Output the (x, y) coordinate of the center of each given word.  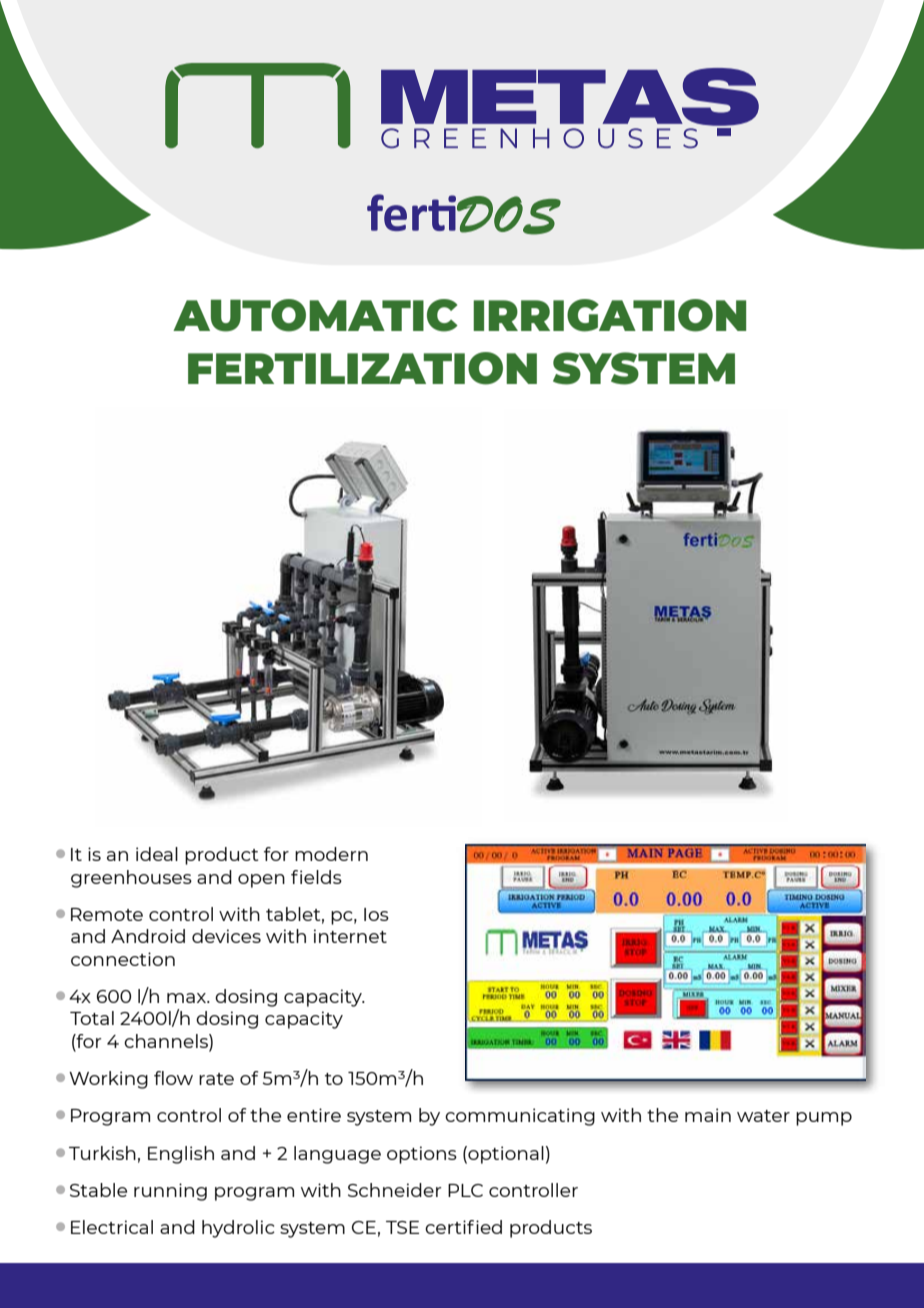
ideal (157, 854)
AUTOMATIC (315, 315)
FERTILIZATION (362, 368)
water (763, 1116)
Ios (376, 914)
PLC (465, 1190)
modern (331, 854)
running (170, 1192)
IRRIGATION (609, 315)
